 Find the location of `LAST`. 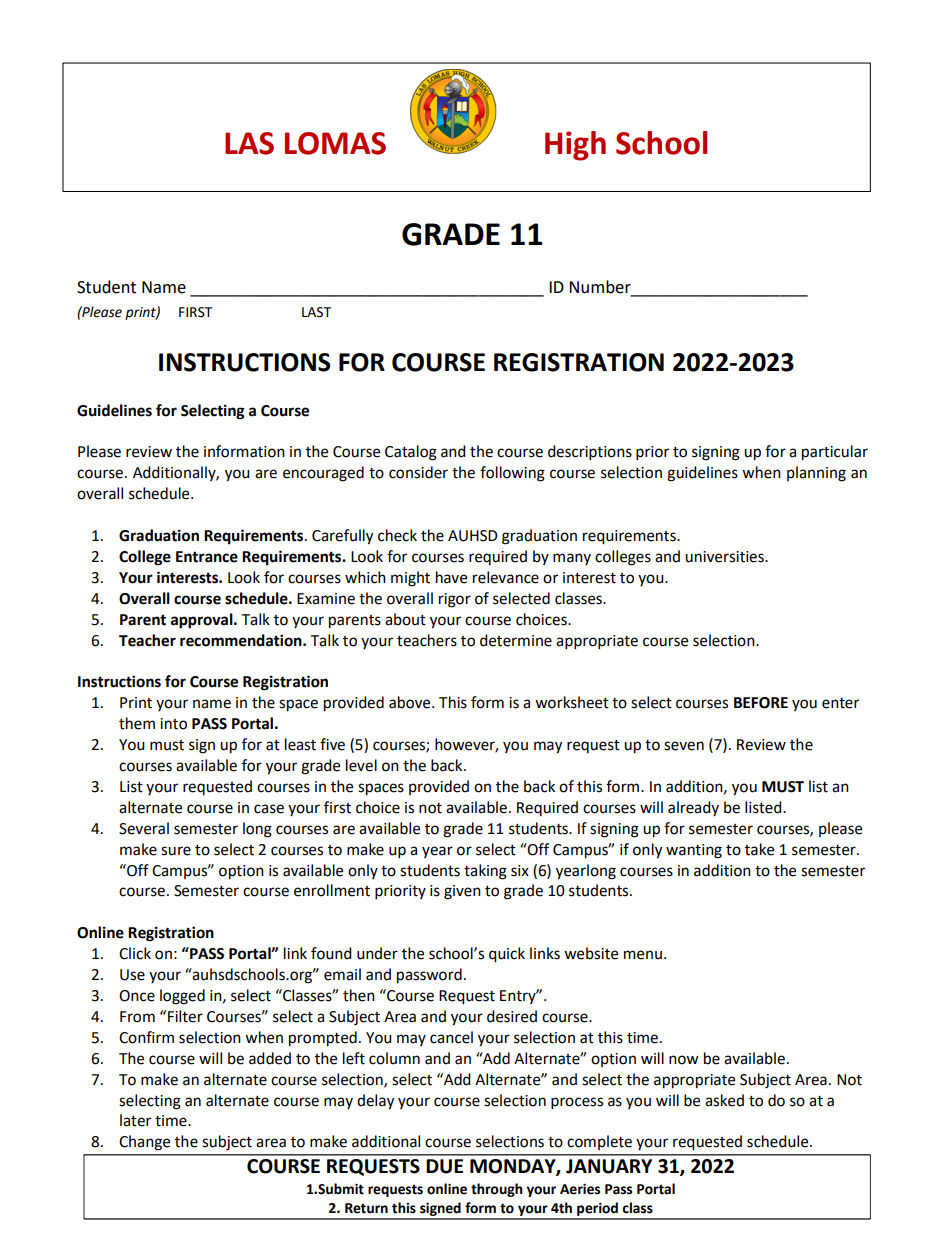

LAST is located at coordinates (316, 312).
